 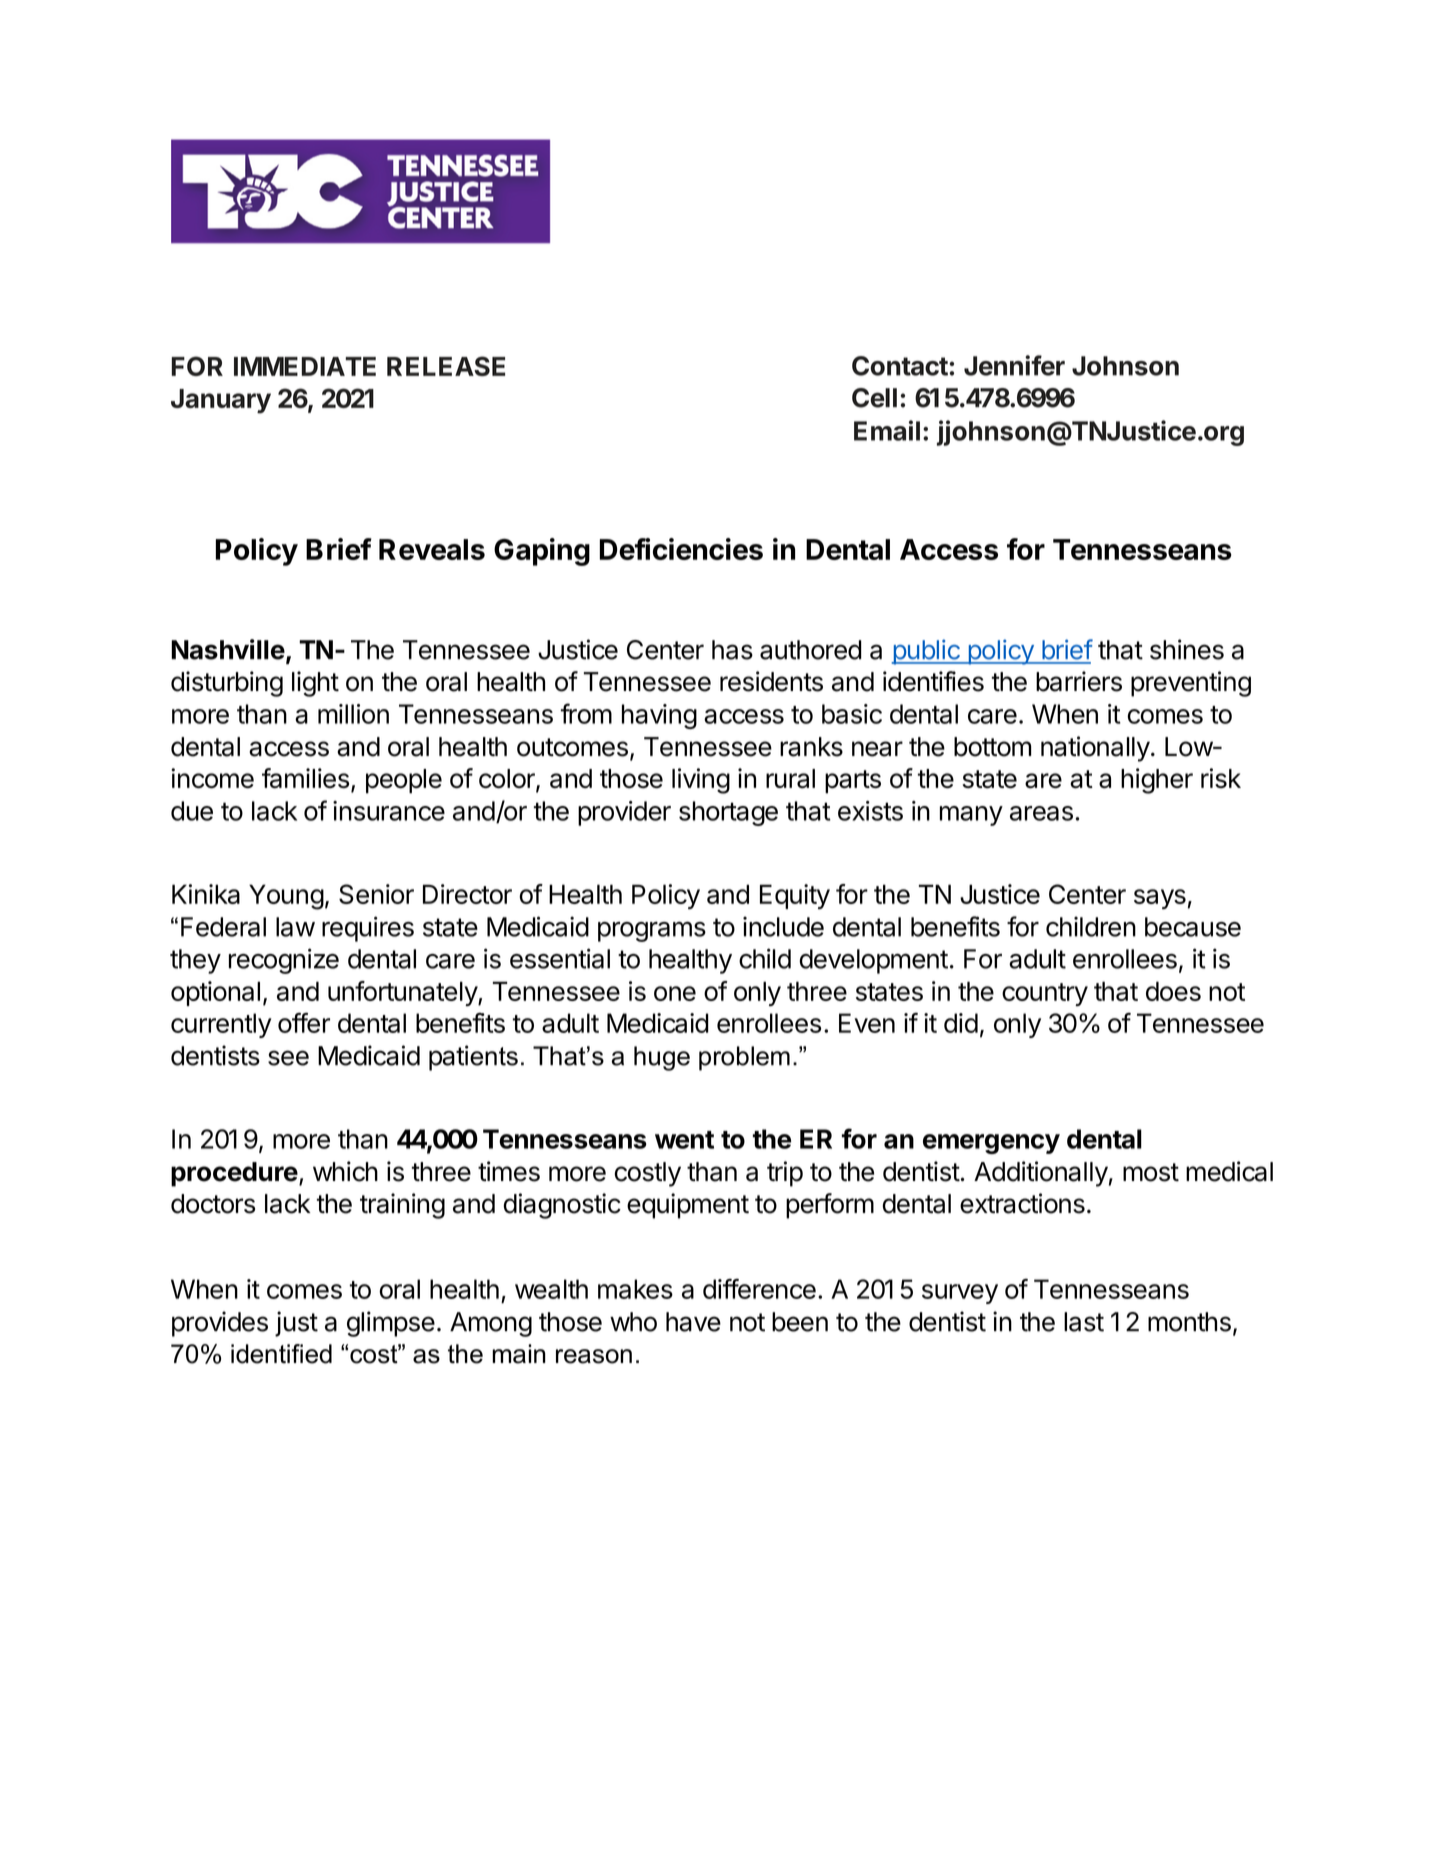 What do you see at coordinates (281, 1354) in the screenshot?
I see `identified` at bounding box center [281, 1354].
